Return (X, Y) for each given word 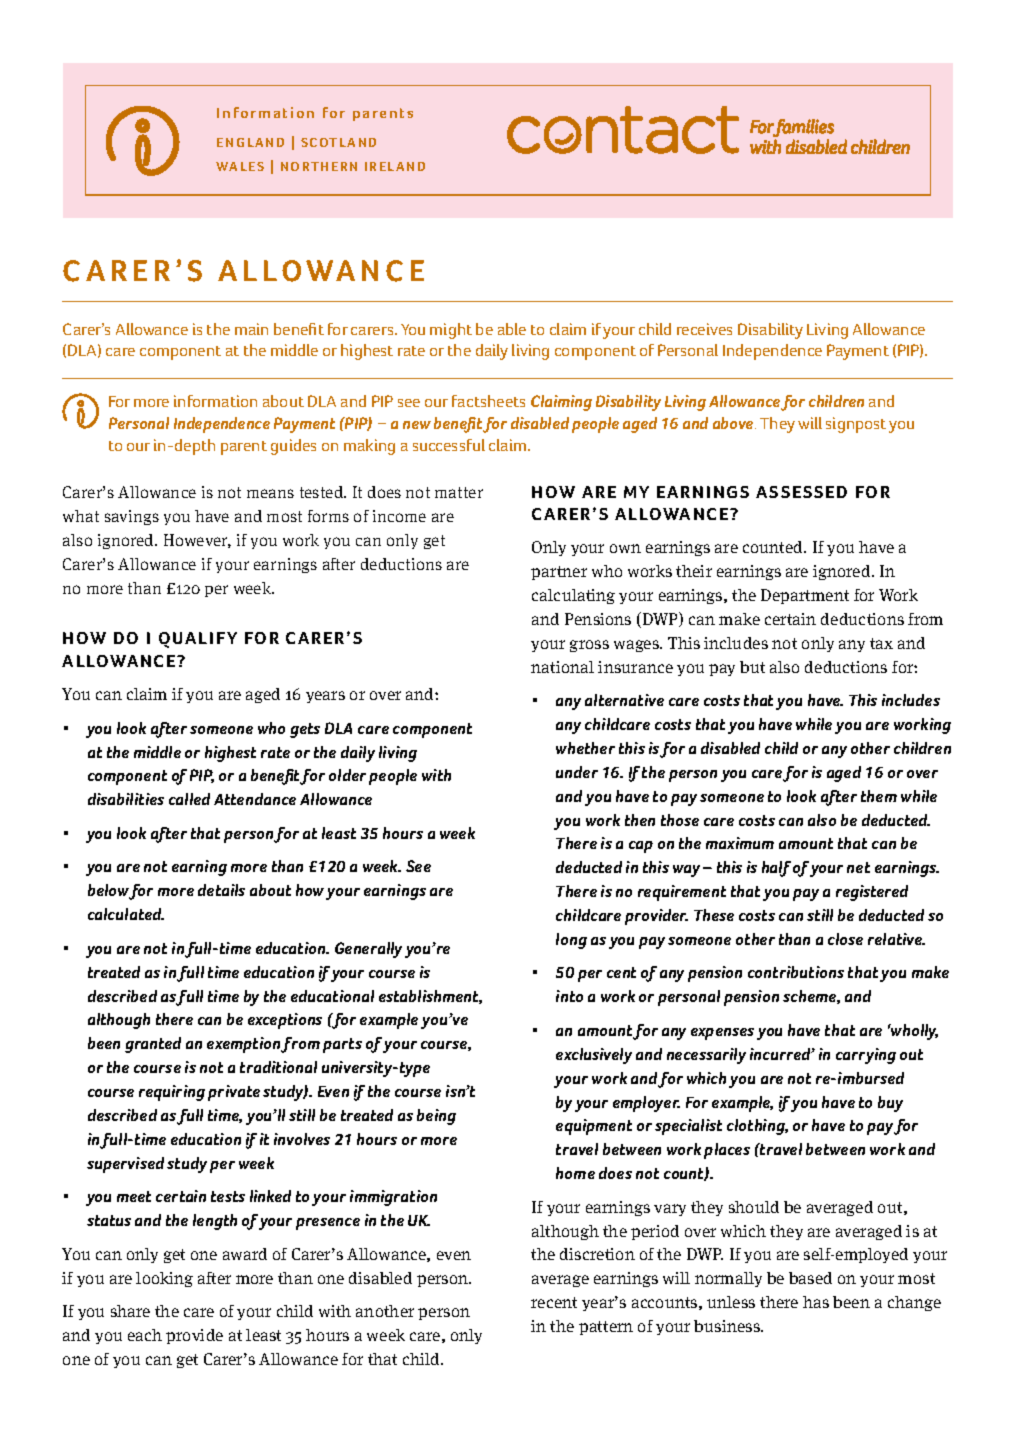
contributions (796, 972)
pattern (606, 1328)
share (130, 1311)
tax (881, 643)
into (569, 996)
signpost (856, 425)
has (816, 1302)
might (451, 331)
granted (153, 1045)
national (562, 667)
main (251, 329)
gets (305, 730)
